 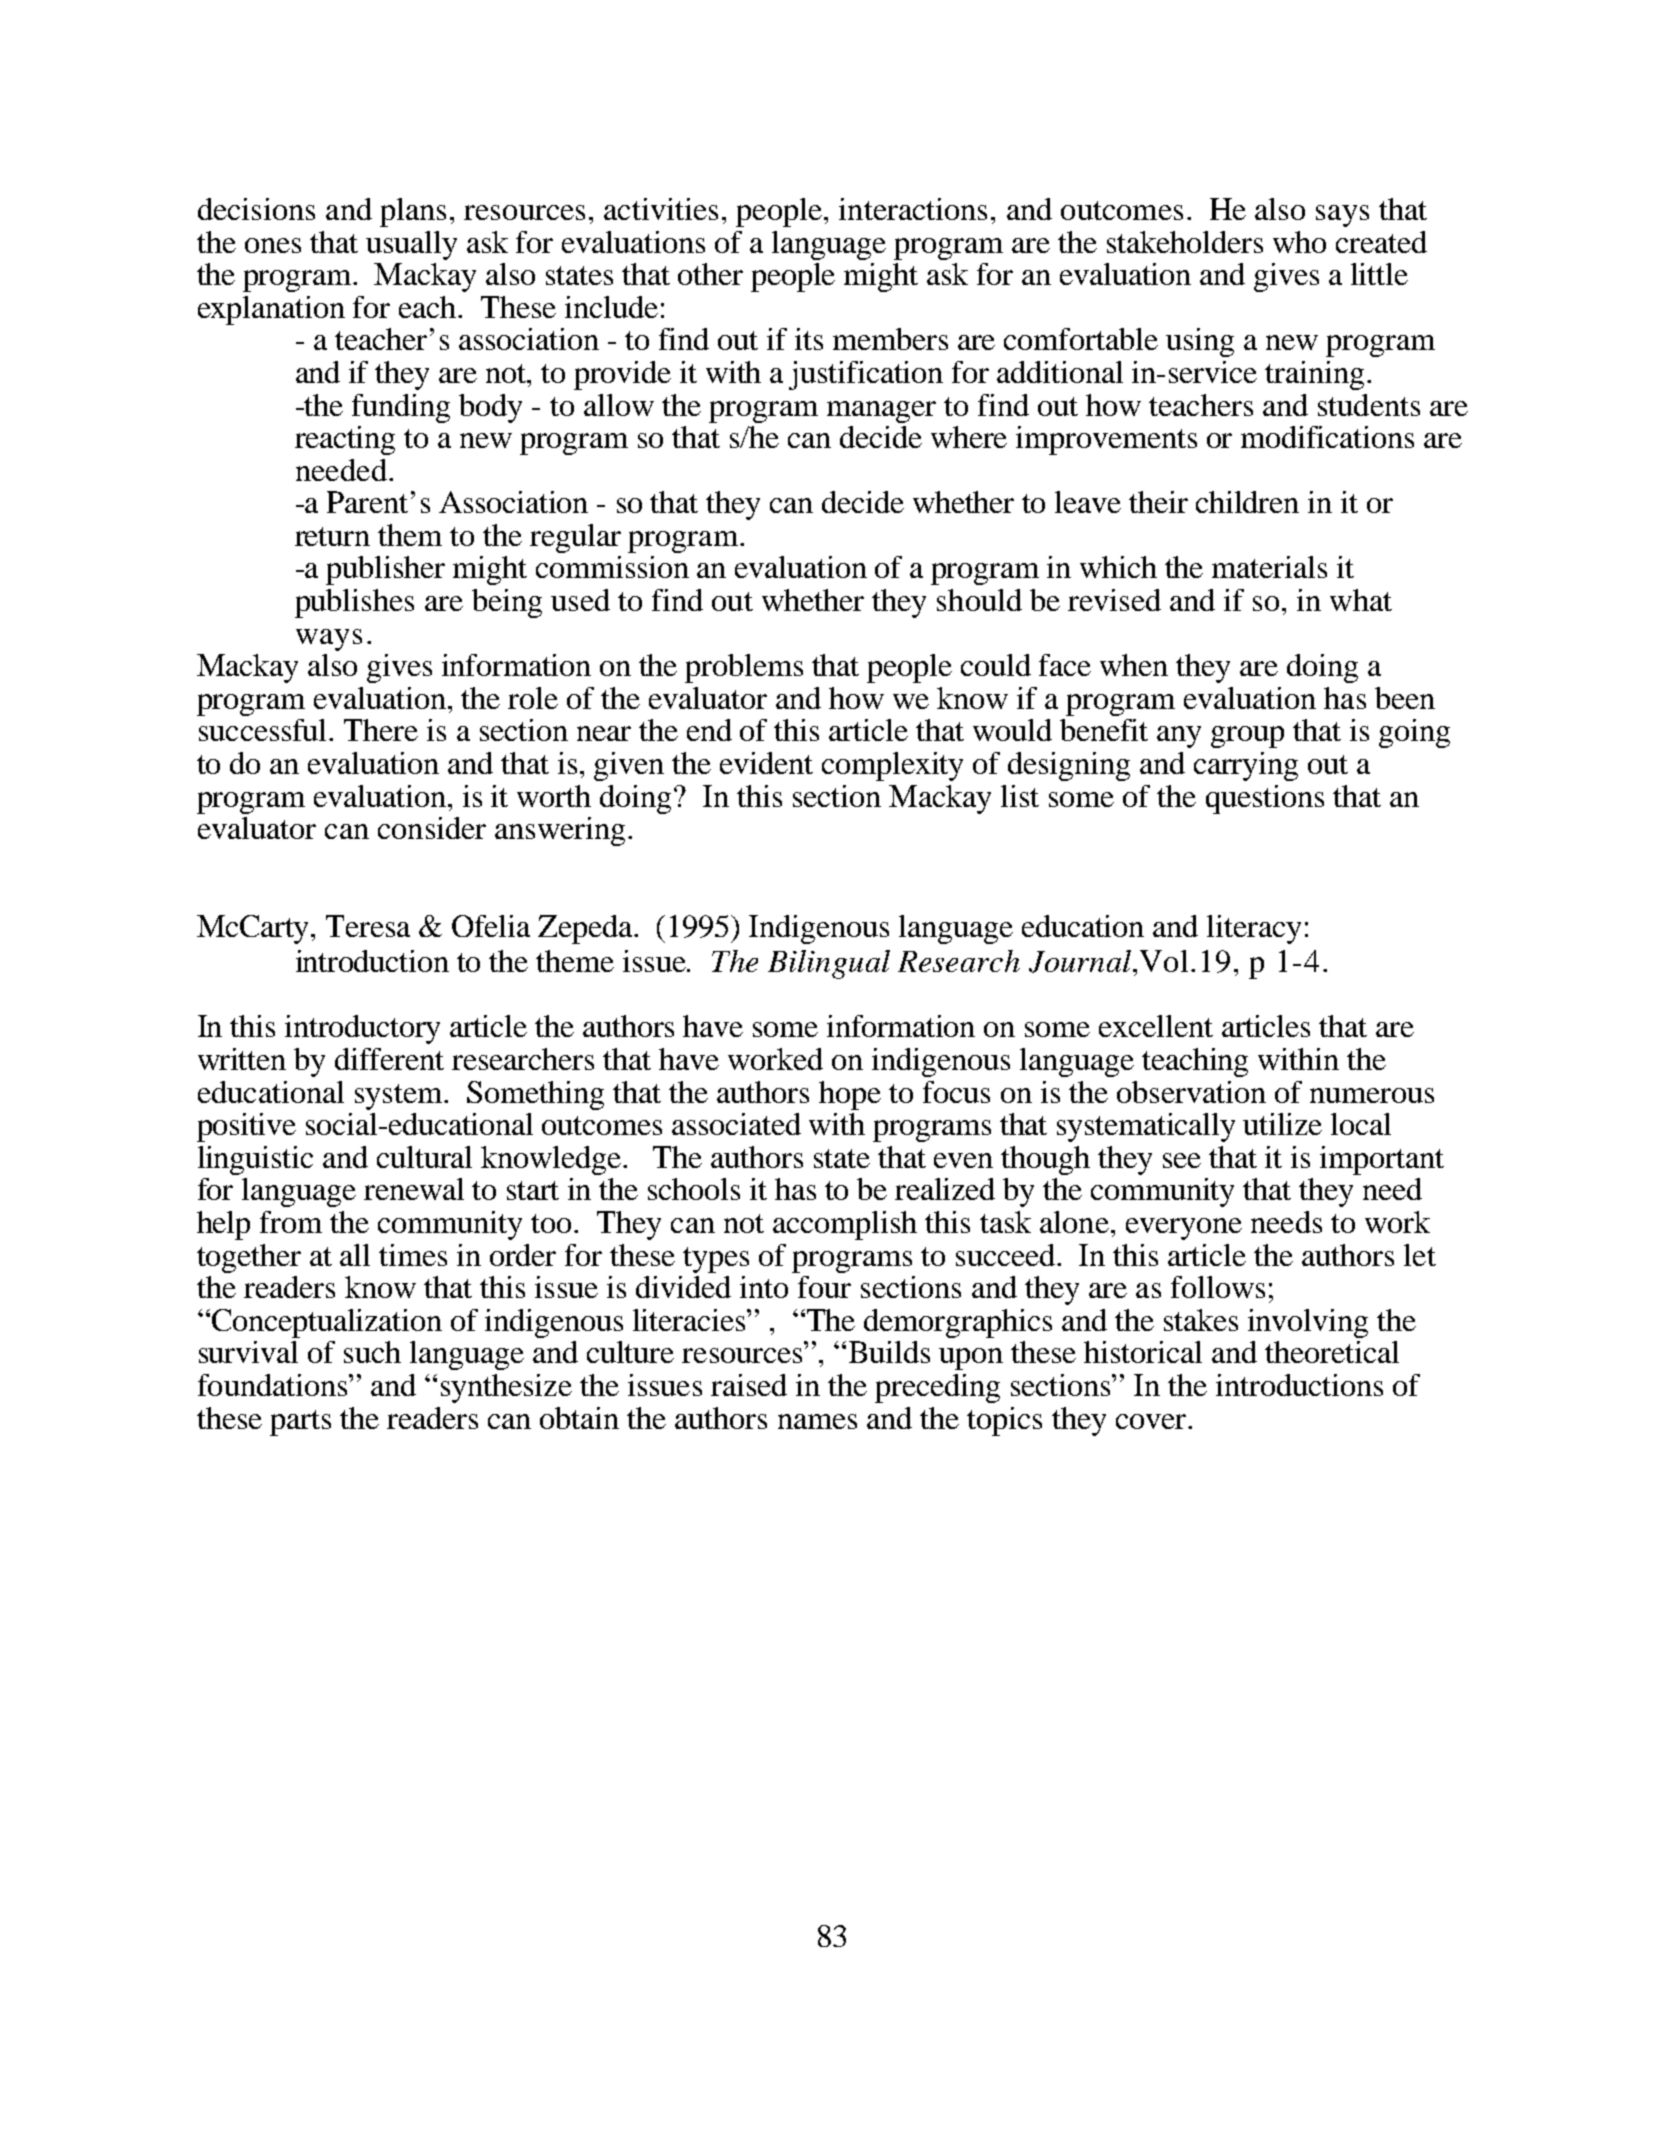 I want to click on who, so click(x=1299, y=242).
